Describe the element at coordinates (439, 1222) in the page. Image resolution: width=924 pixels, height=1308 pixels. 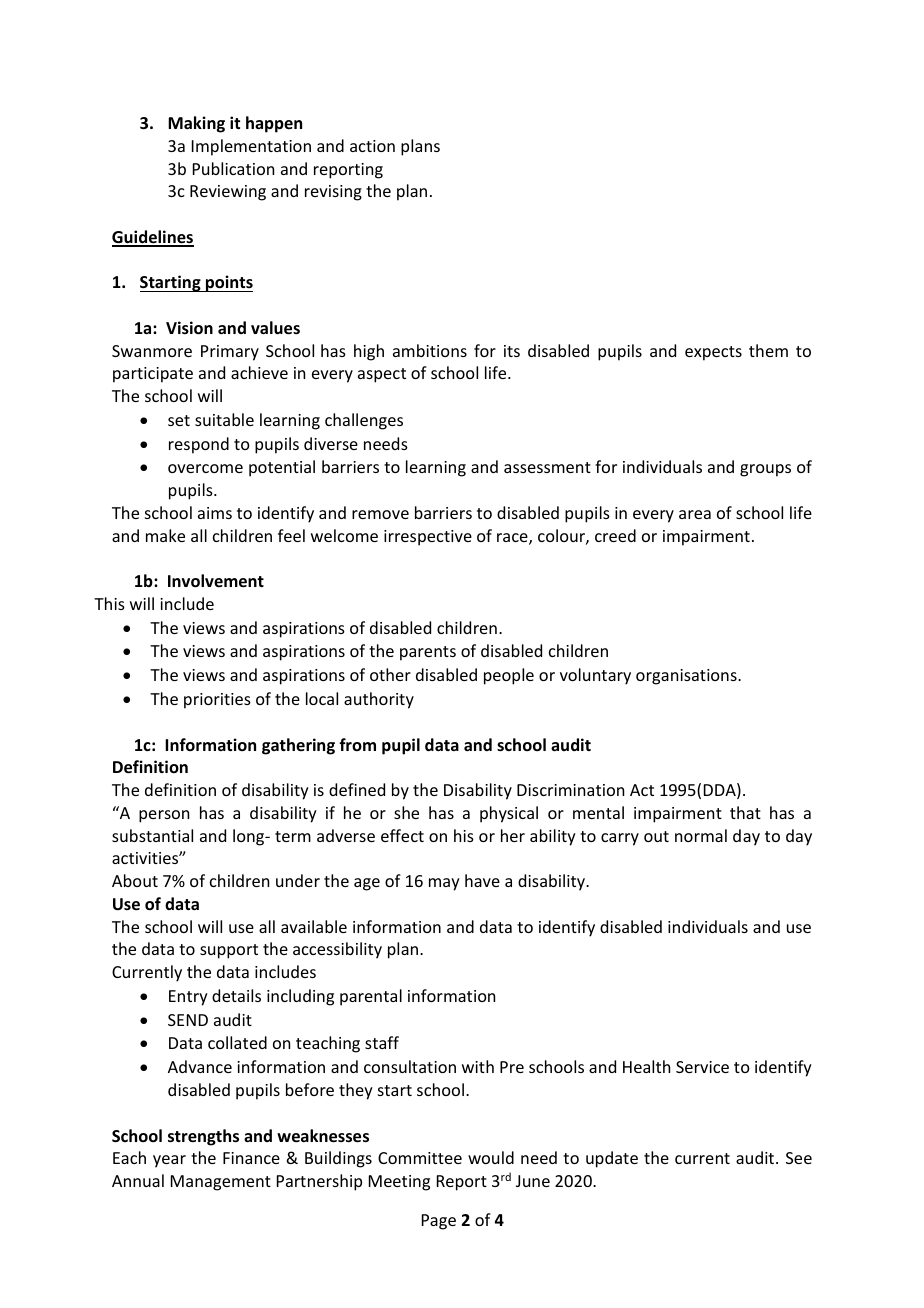
I see `Page` at that location.
